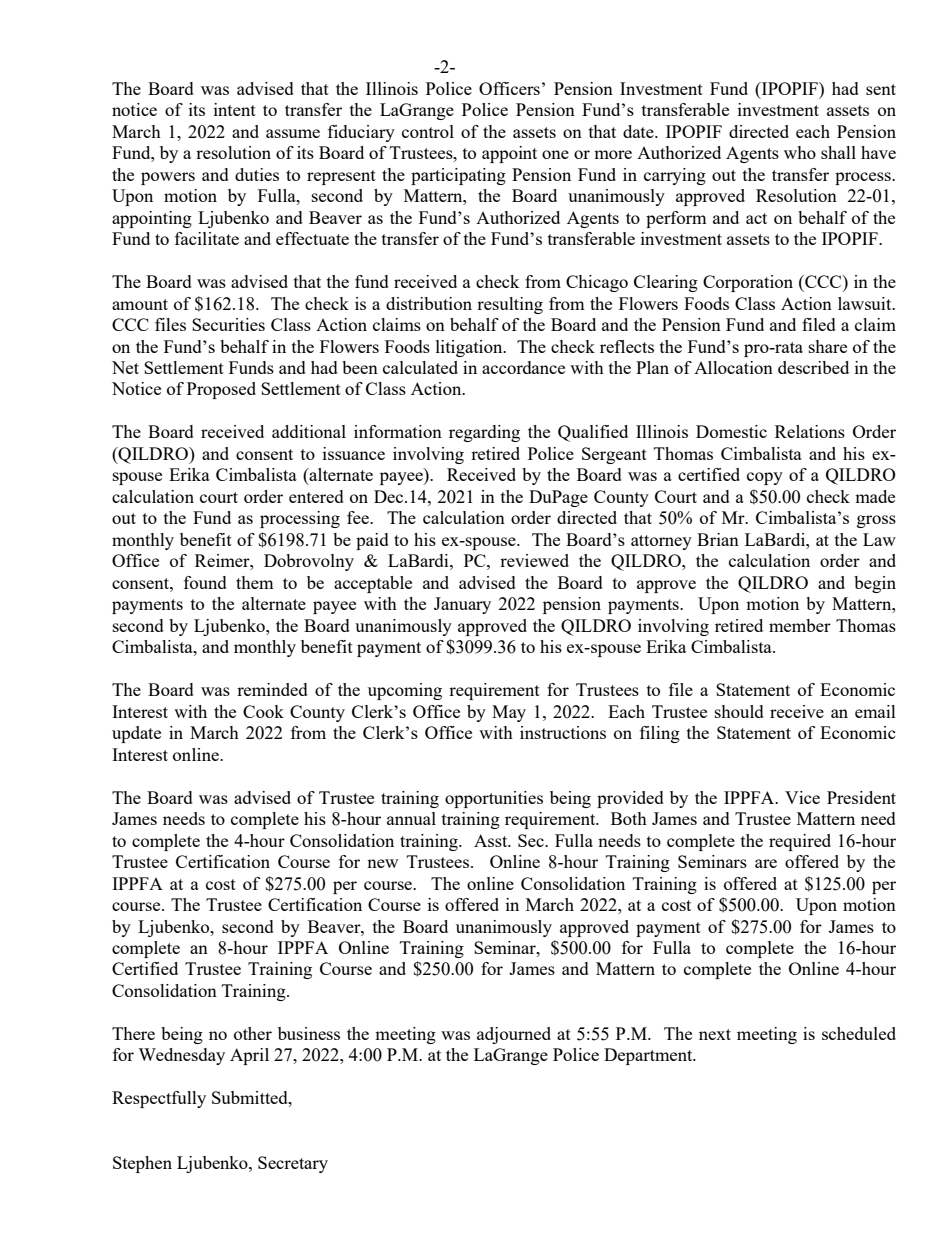 This screenshot has width=952, height=1233. What do you see at coordinates (800, 625) in the screenshot?
I see `member` at bounding box center [800, 625].
